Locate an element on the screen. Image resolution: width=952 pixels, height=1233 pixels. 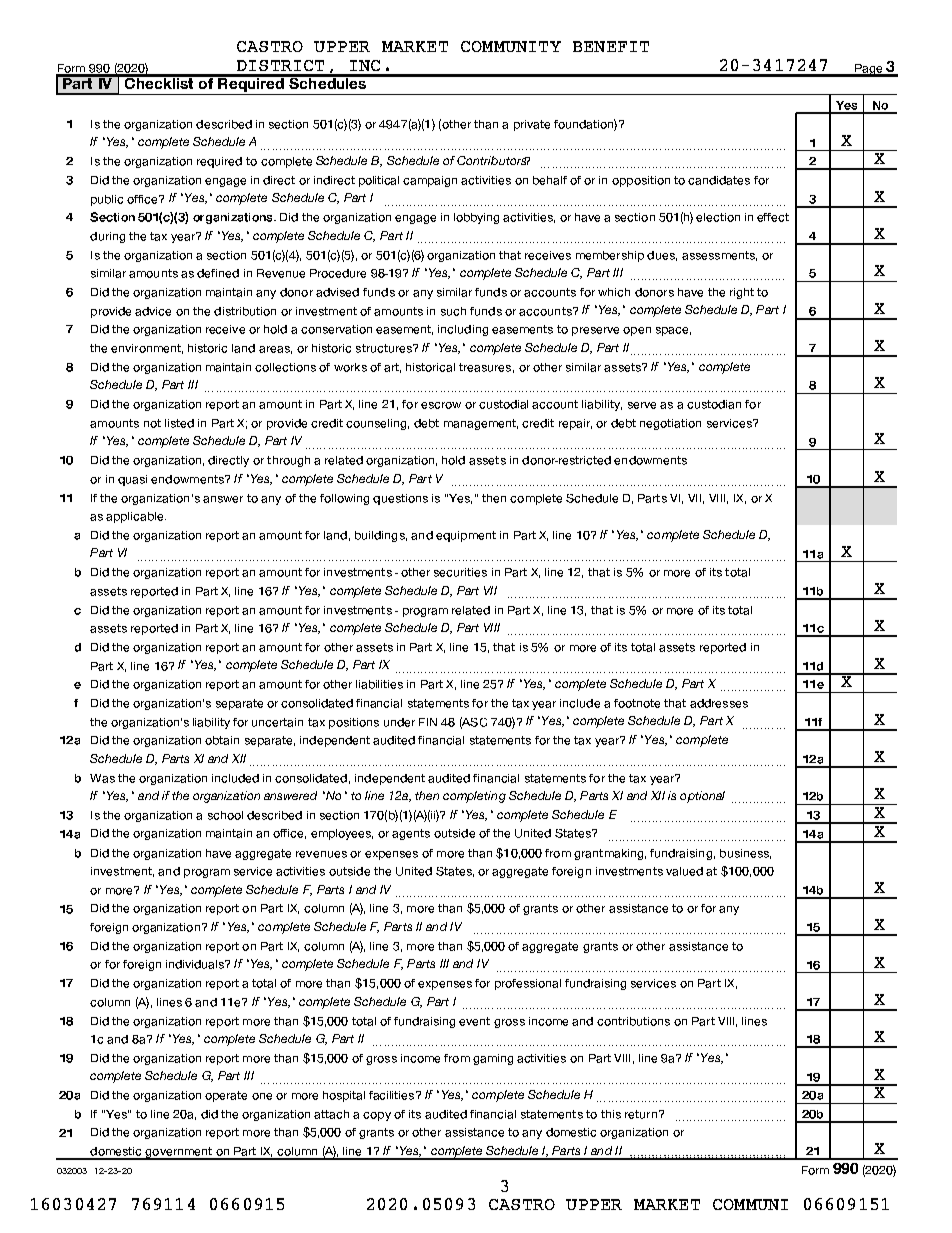
private is located at coordinates (532, 125).
